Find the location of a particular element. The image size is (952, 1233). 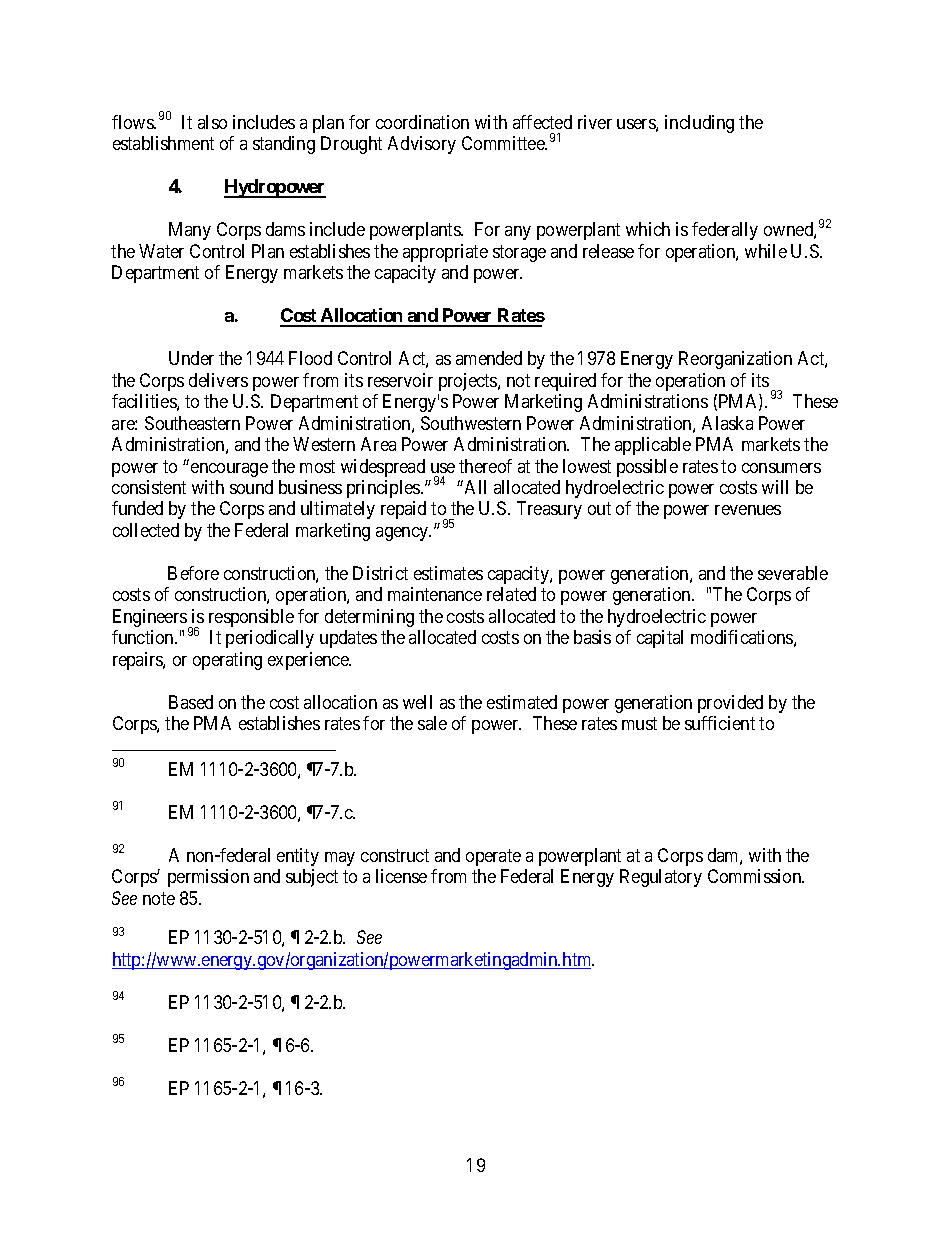

projects is located at coordinates (469, 382).
